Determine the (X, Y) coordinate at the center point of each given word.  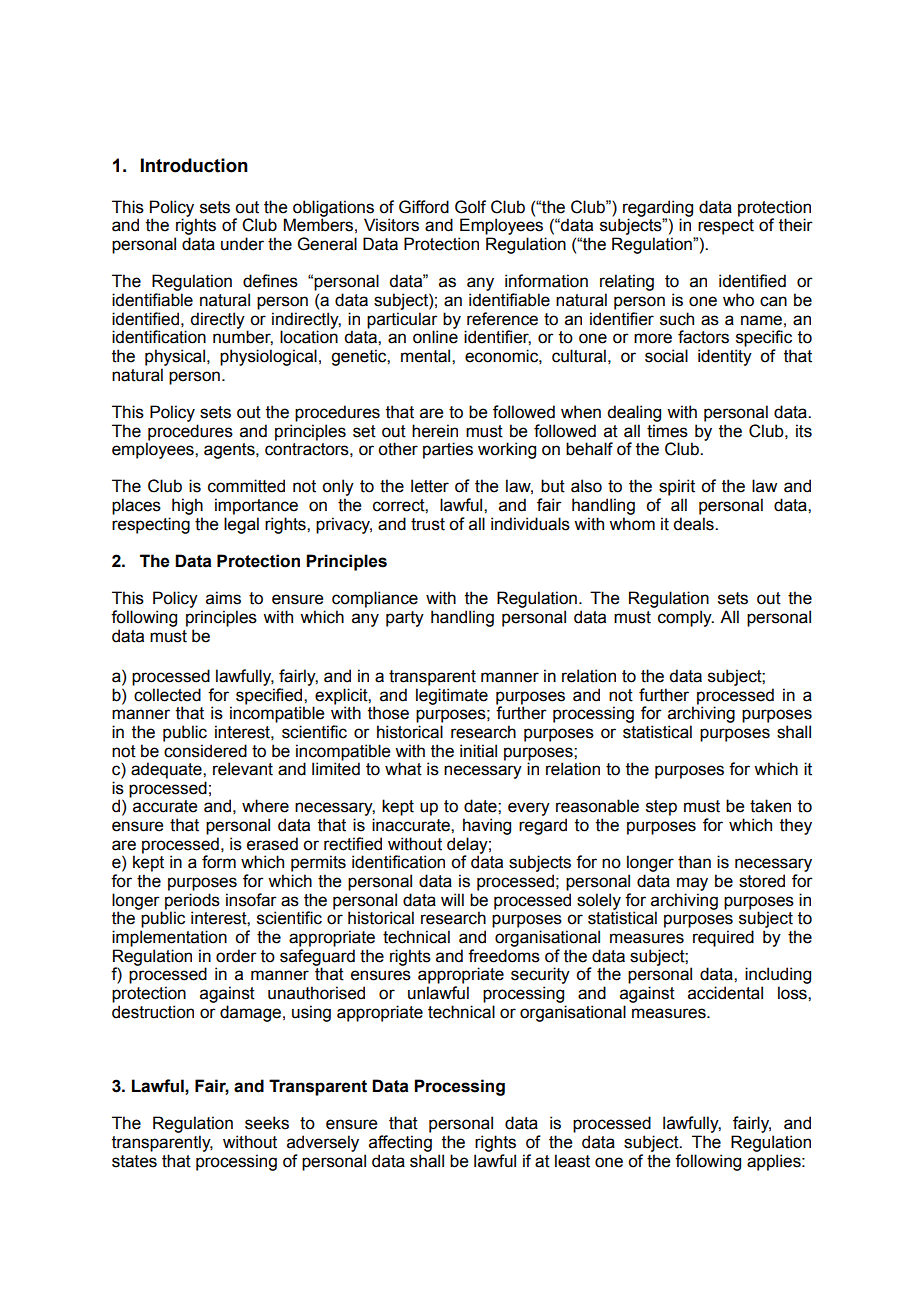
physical (175, 357)
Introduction (194, 165)
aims (223, 598)
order (236, 956)
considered (205, 751)
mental (427, 356)
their (796, 225)
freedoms (504, 956)
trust (428, 524)
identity (725, 357)
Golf (470, 207)
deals (694, 524)
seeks (267, 1123)
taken (770, 806)
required (723, 938)
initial (478, 751)
